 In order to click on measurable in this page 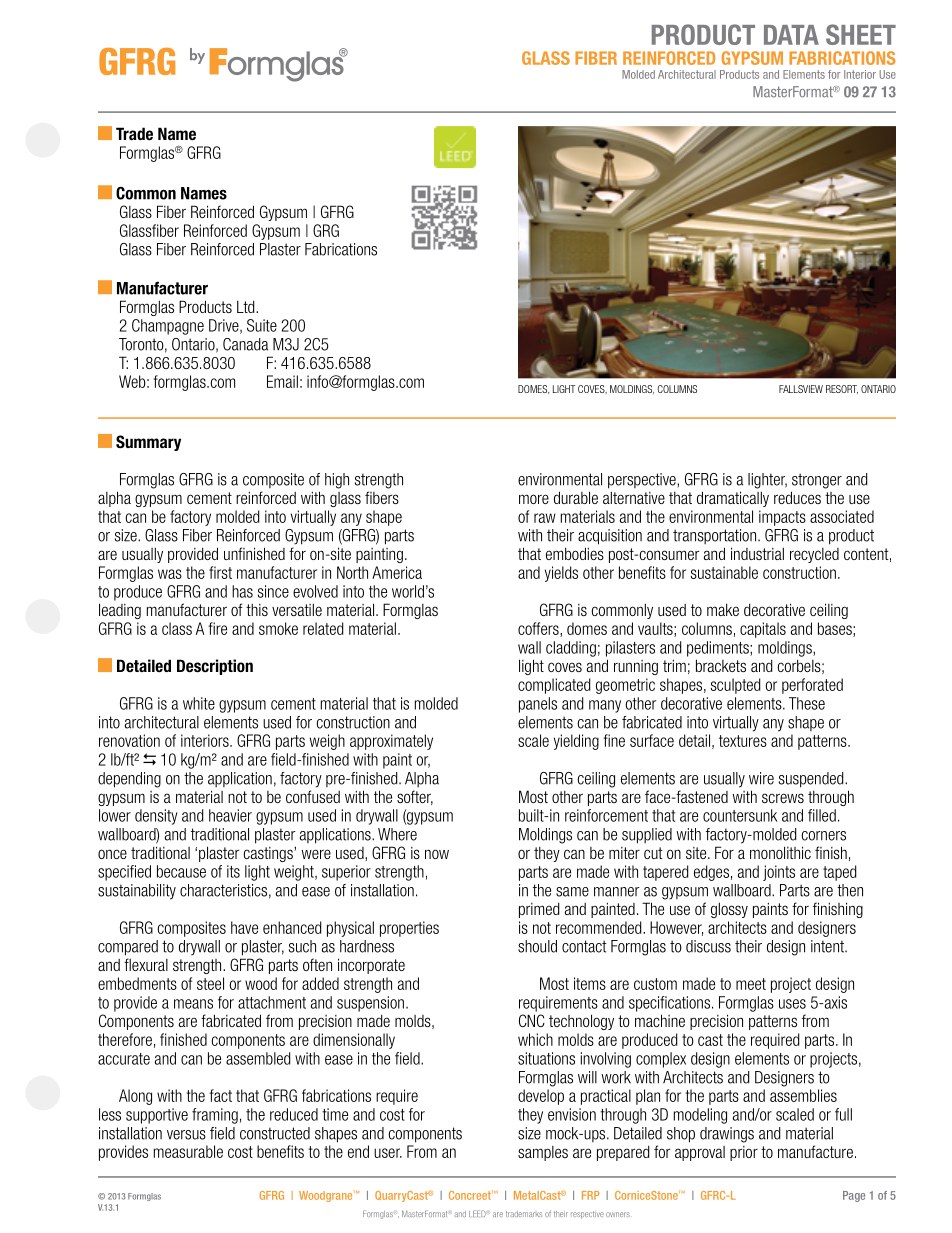, I will do `click(188, 1151)`.
